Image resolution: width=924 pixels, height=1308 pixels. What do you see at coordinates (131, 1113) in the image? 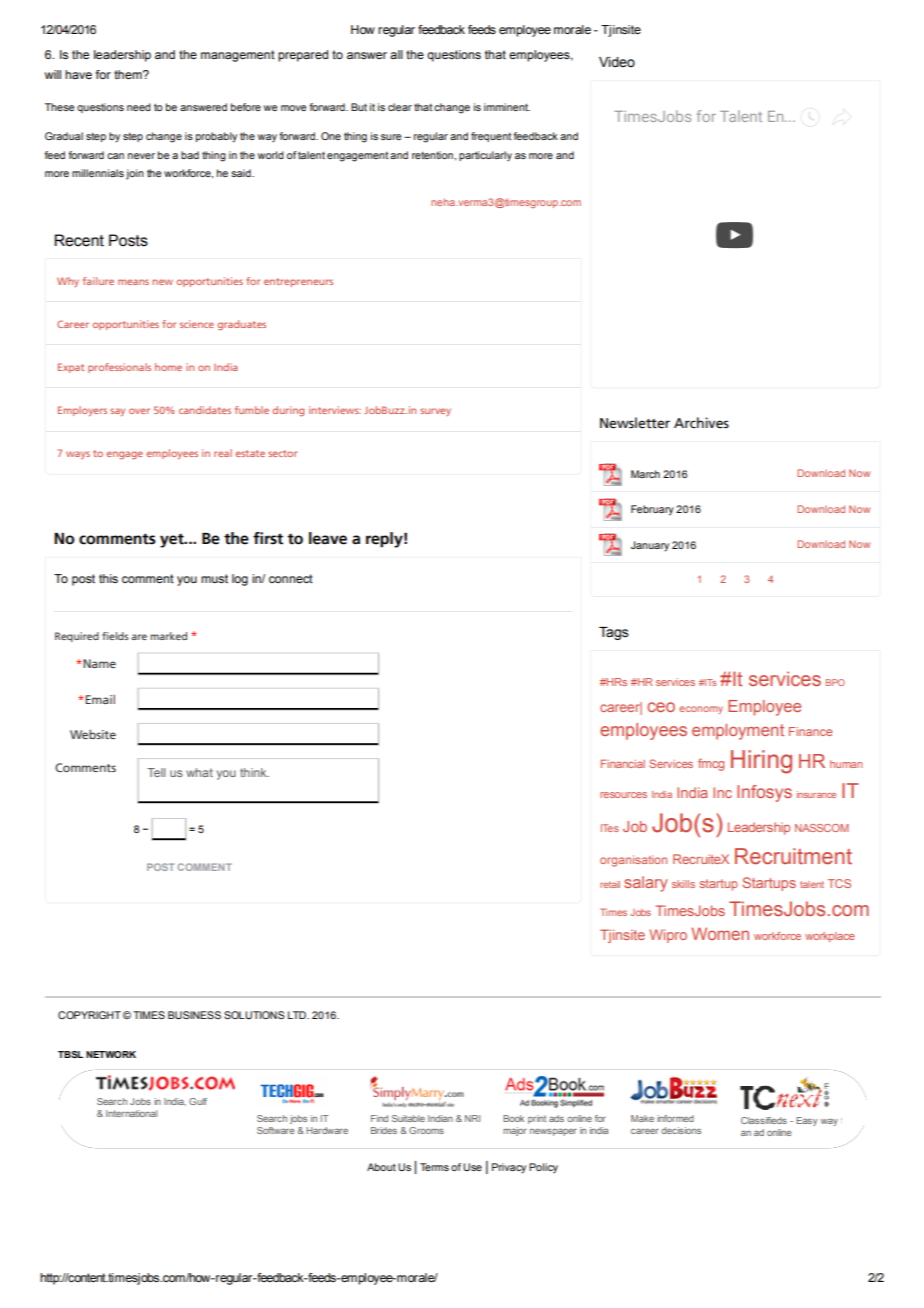
I see `International` at bounding box center [131, 1113].
